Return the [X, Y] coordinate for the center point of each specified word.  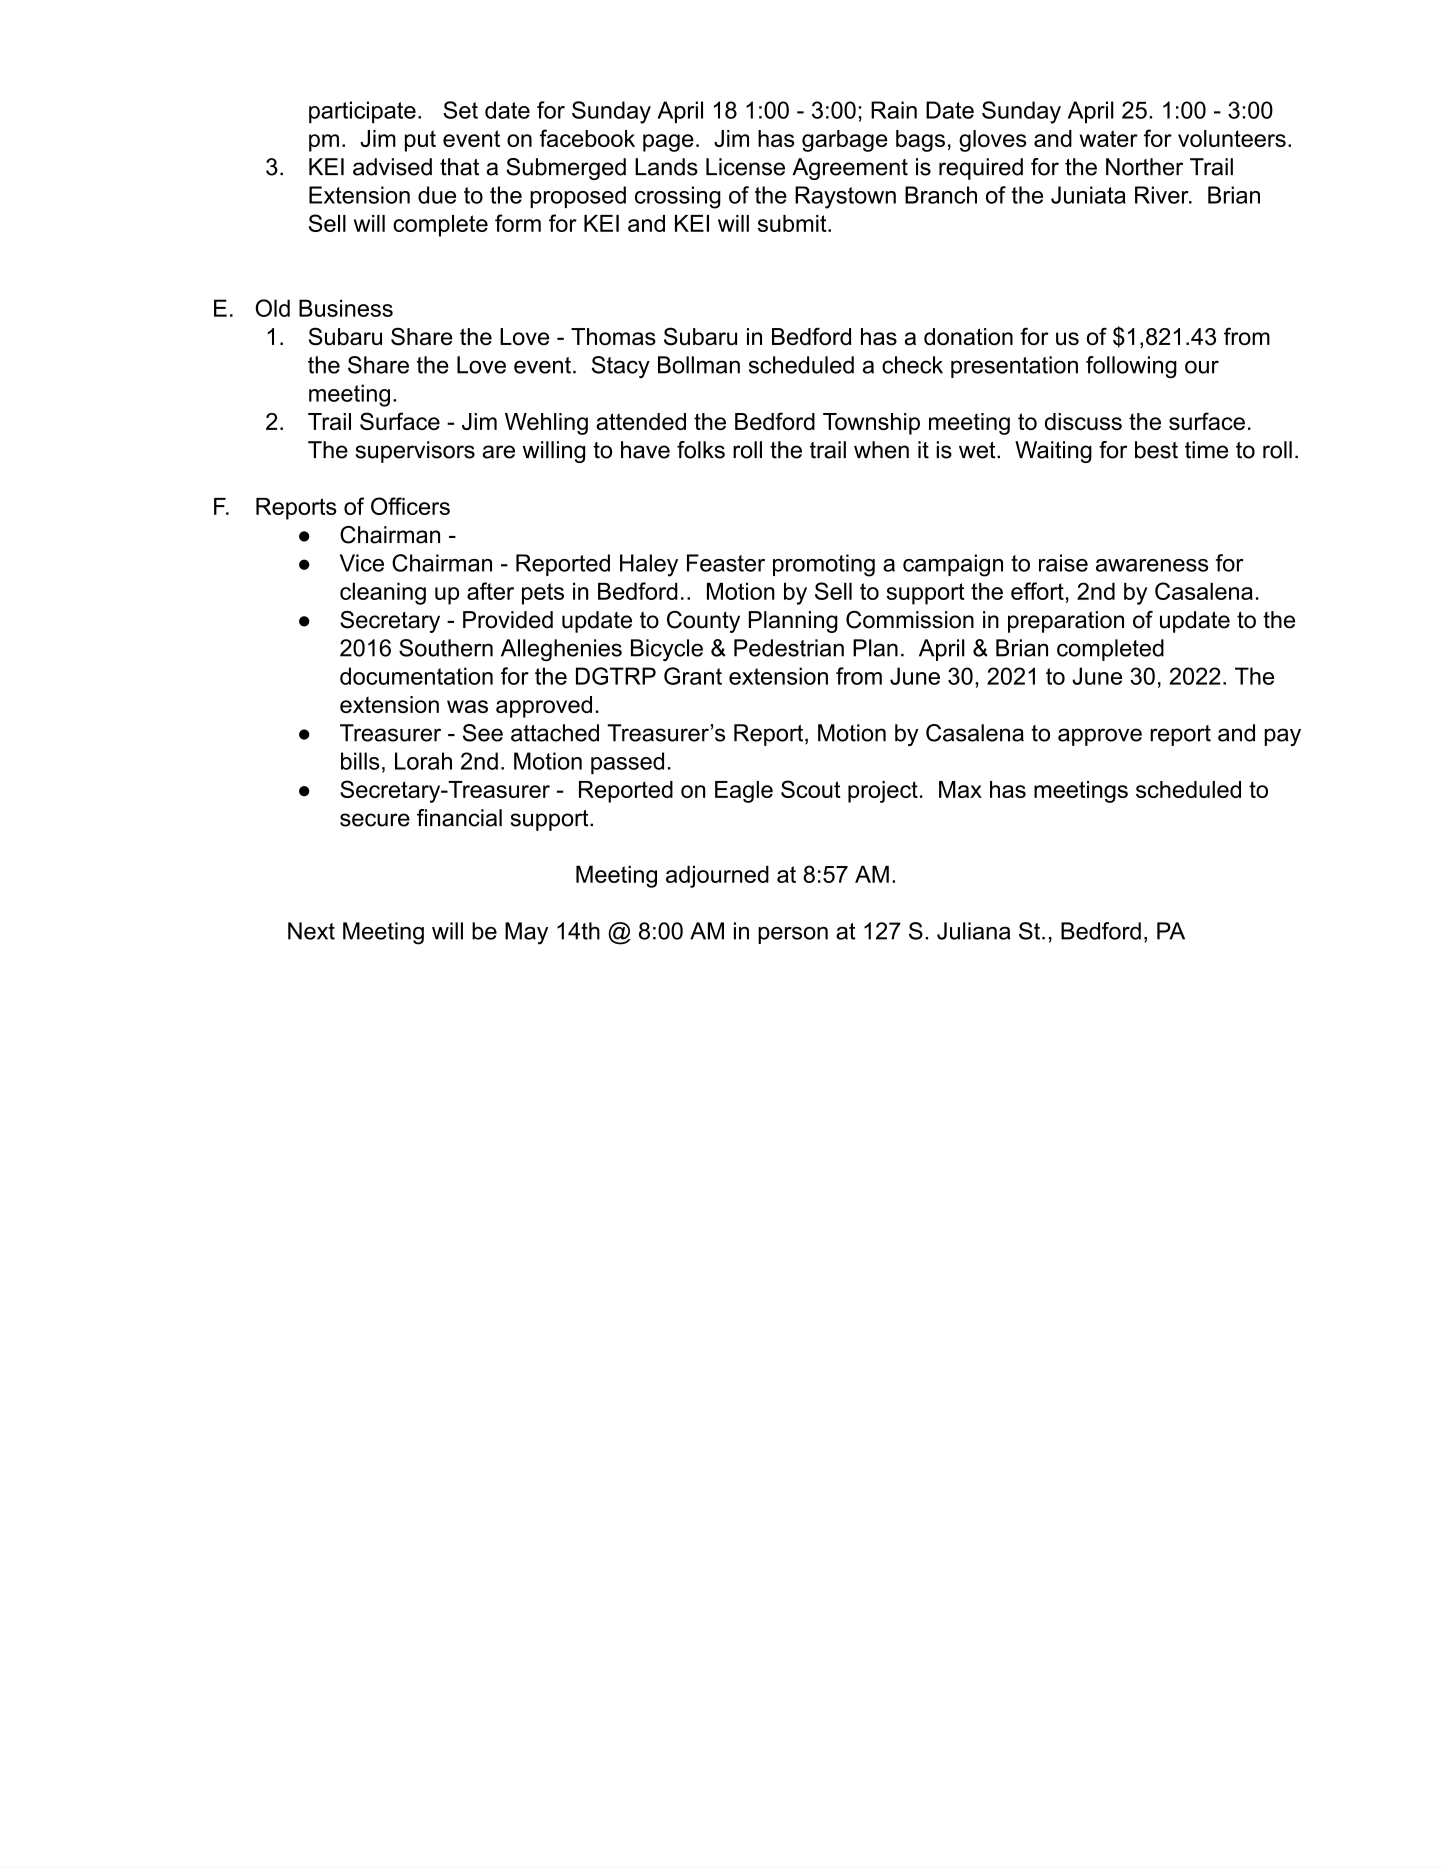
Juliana [973, 931]
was [467, 706]
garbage [844, 141]
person [793, 935]
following [1131, 367]
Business [346, 308]
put [420, 141]
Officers [410, 506]
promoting [824, 565]
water [1109, 138]
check [912, 365]
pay [1282, 737]
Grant [693, 676]
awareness [1152, 565]
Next [311, 931]
